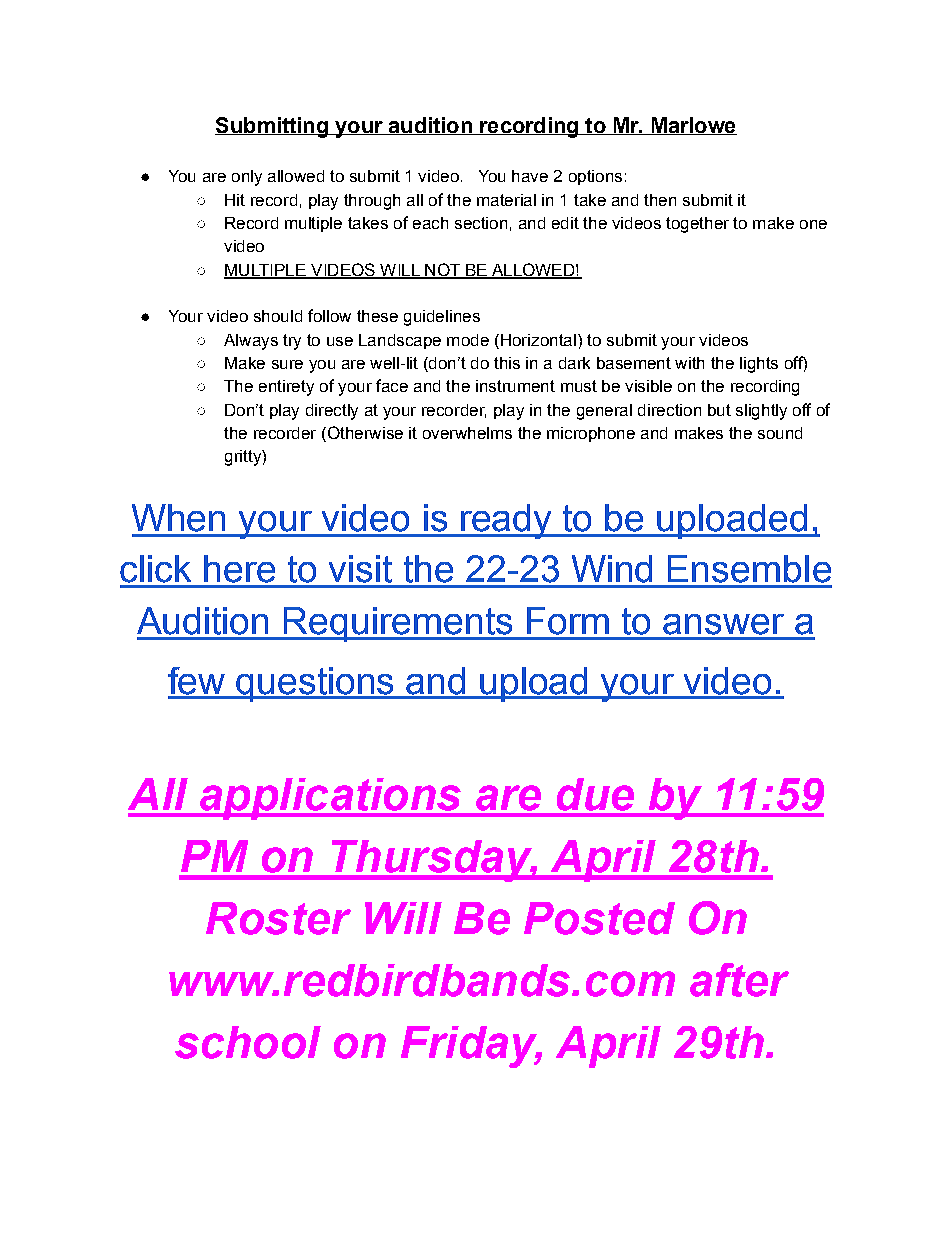 The width and height of the document is (952, 1233). I want to click on overwhelms, so click(467, 433).
